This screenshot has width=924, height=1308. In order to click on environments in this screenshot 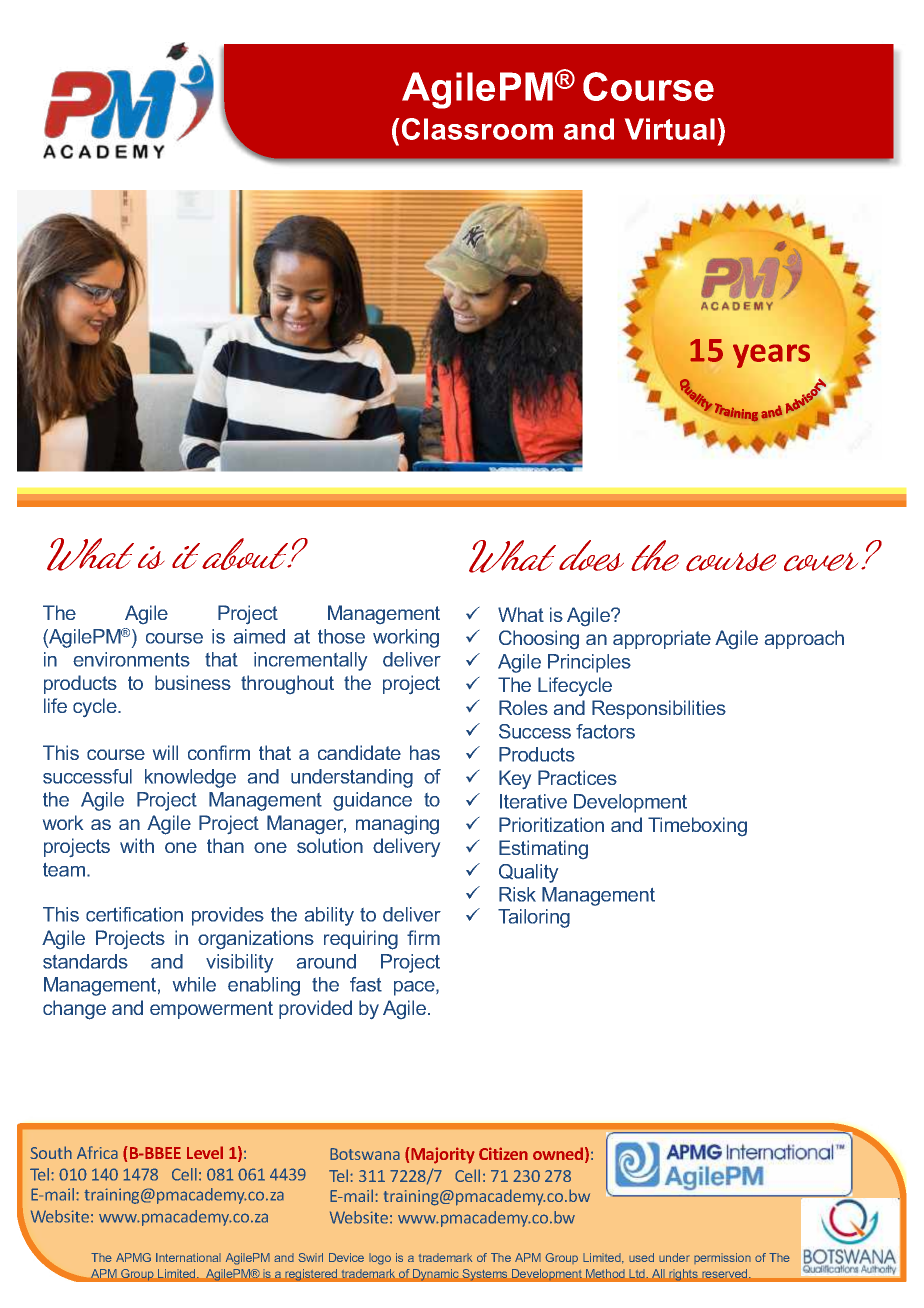, I will do `click(131, 659)`.
